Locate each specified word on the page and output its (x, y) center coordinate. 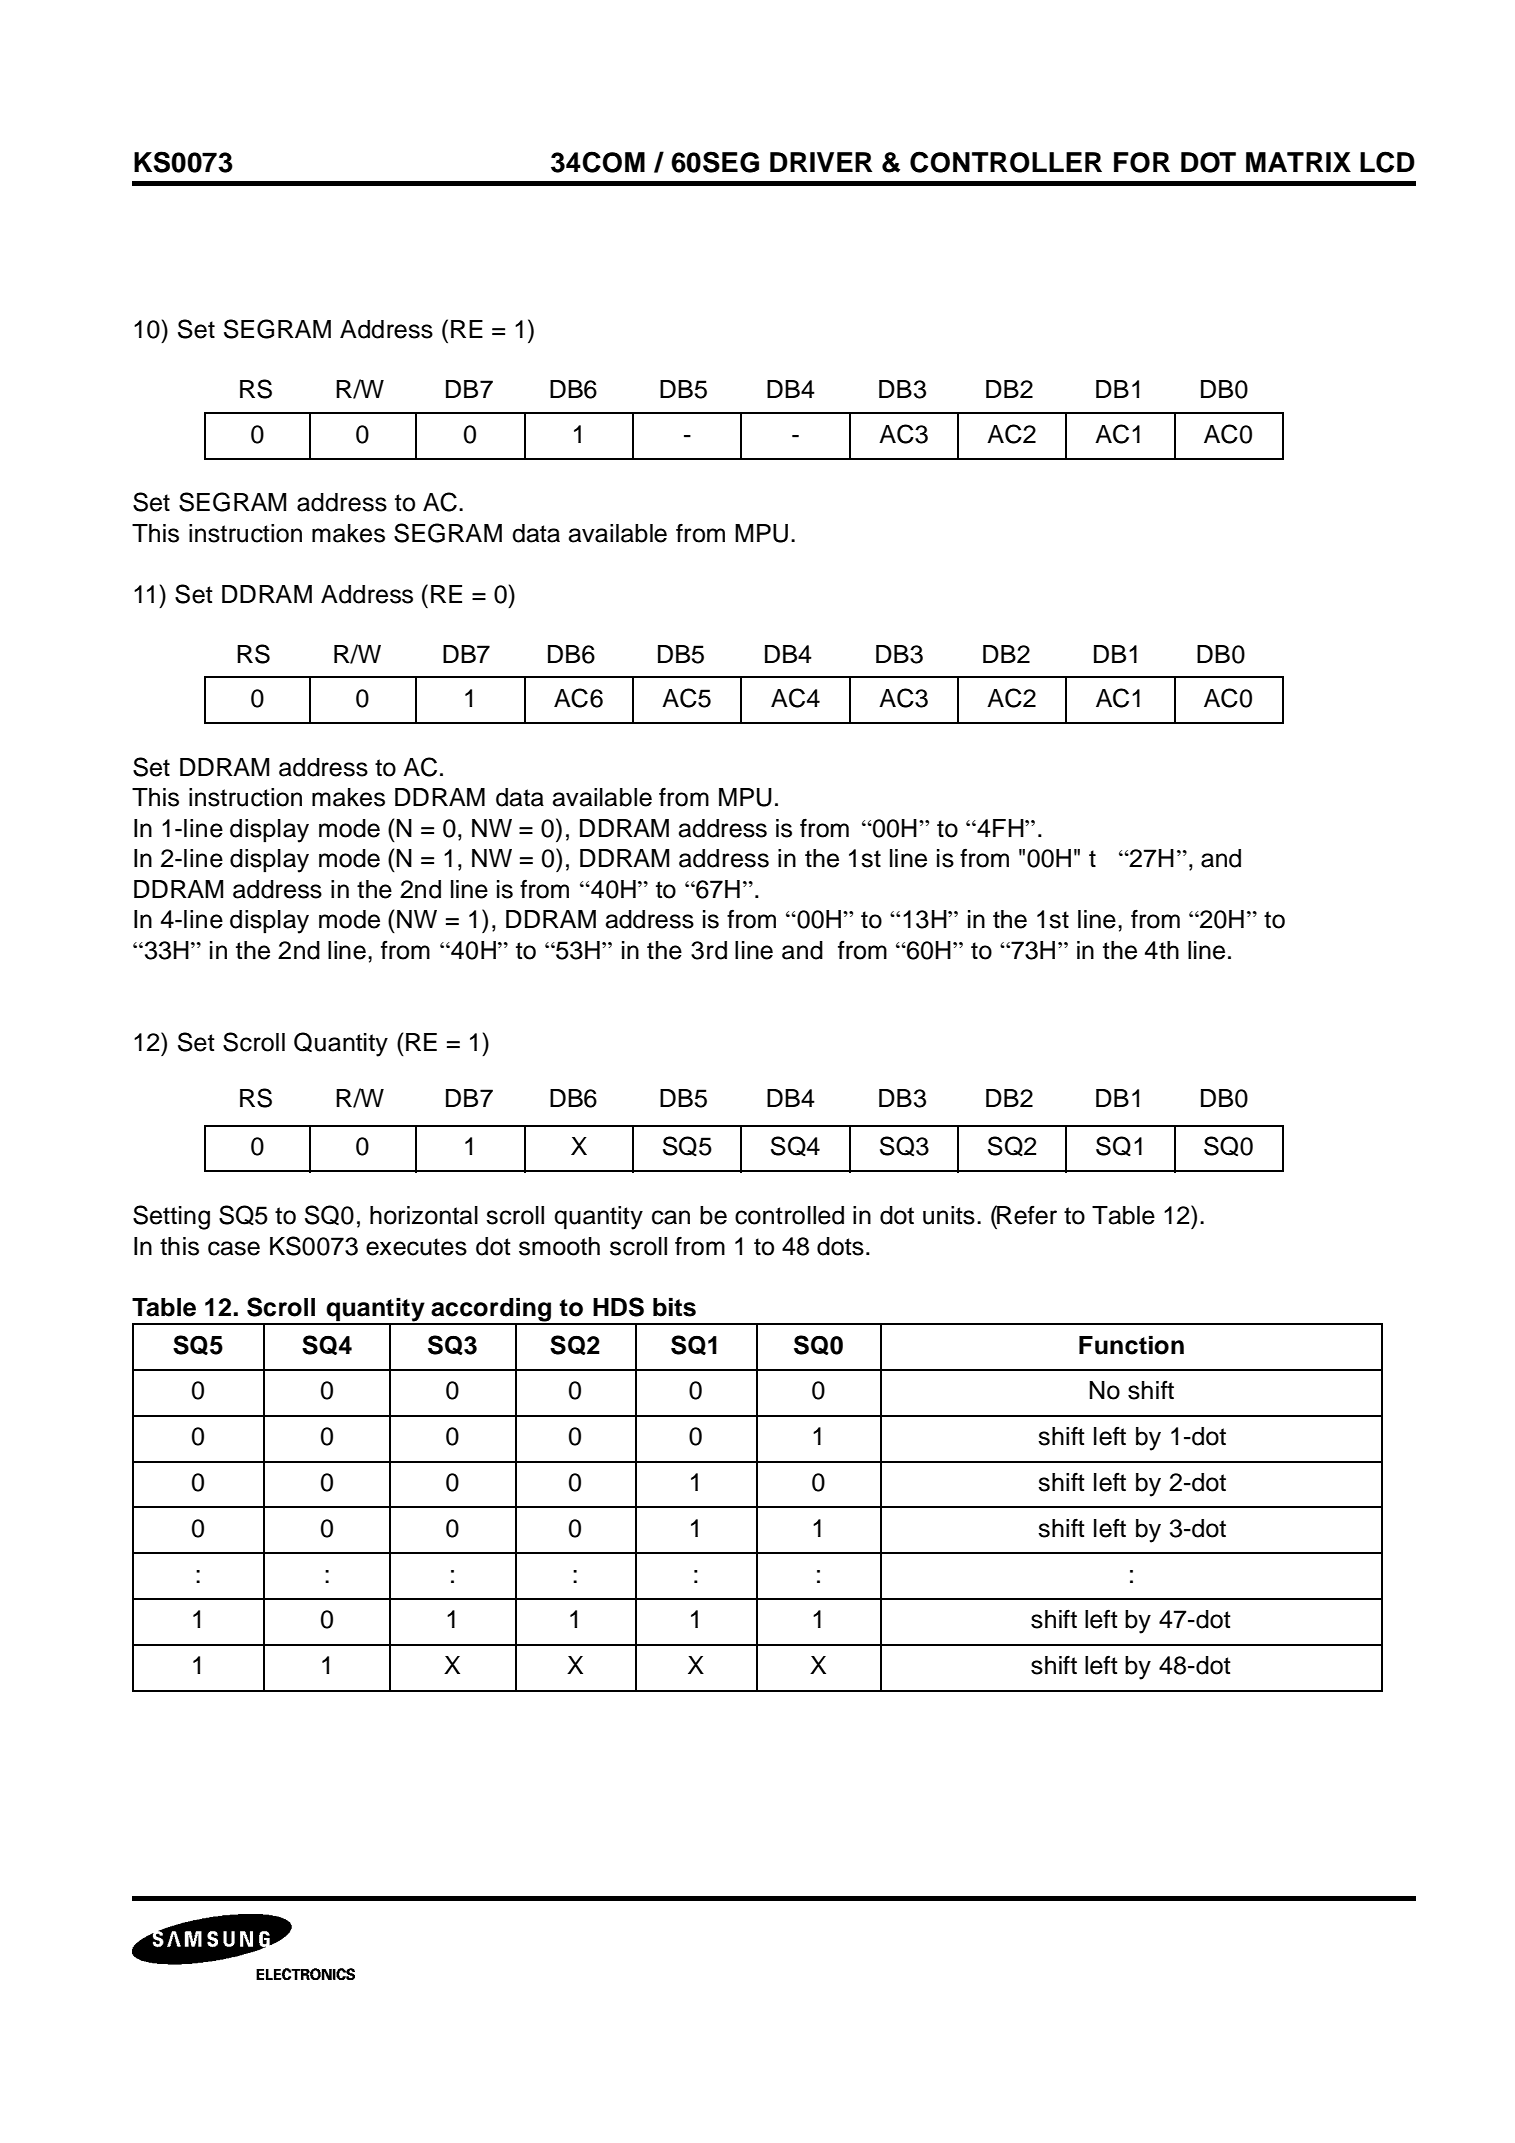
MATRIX (1298, 162)
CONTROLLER (1006, 162)
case (234, 1248)
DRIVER (821, 162)
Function (1131, 1345)
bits (674, 1307)
